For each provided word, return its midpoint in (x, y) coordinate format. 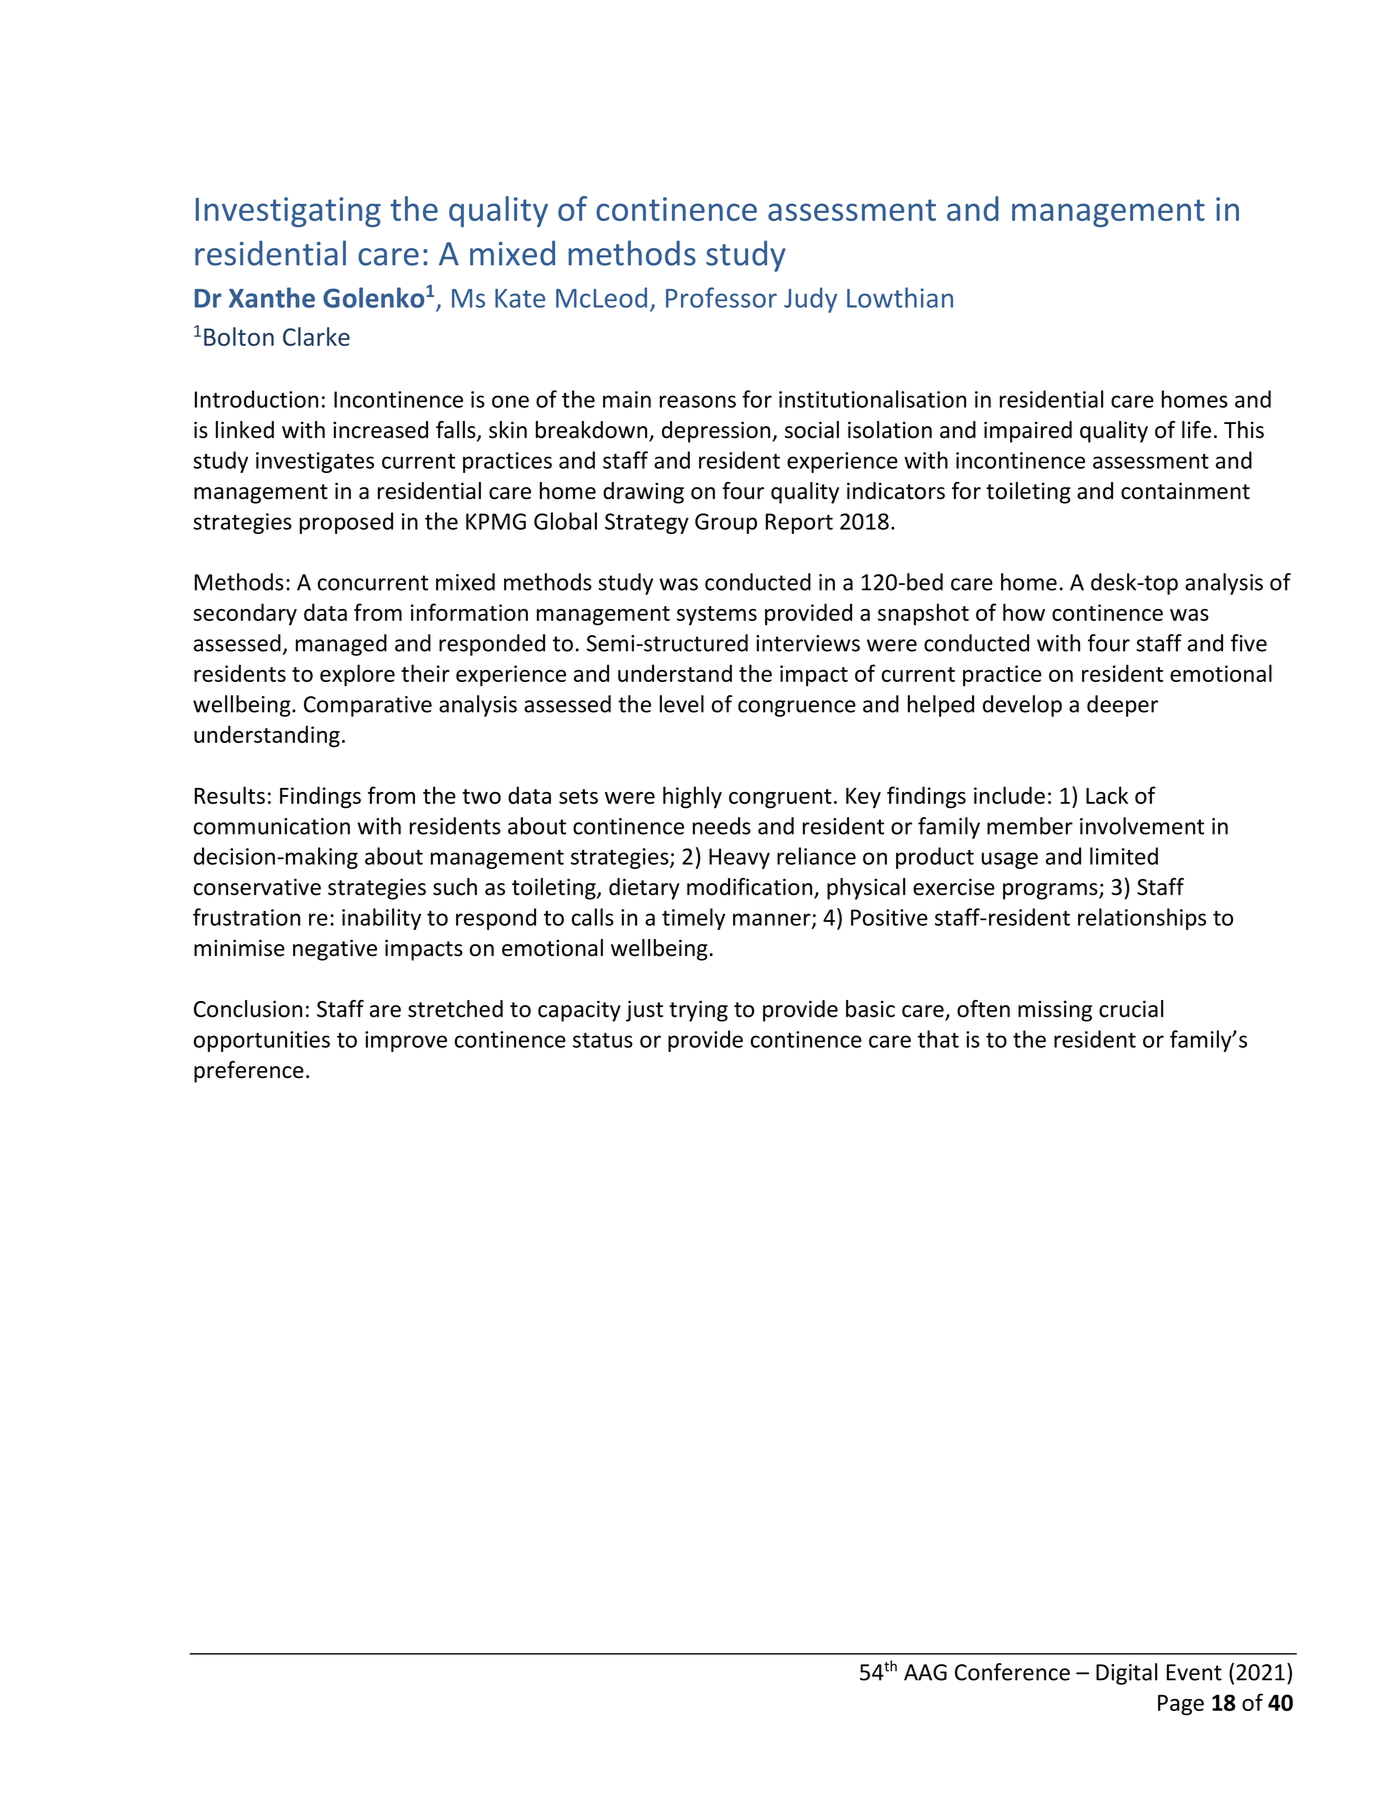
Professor (721, 297)
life (1196, 430)
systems (717, 616)
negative (335, 950)
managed (341, 645)
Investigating (288, 212)
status (603, 1040)
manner (773, 920)
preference (249, 1072)
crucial (1131, 1009)
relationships (1142, 919)
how (1024, 612)
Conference (1012, 1672)
